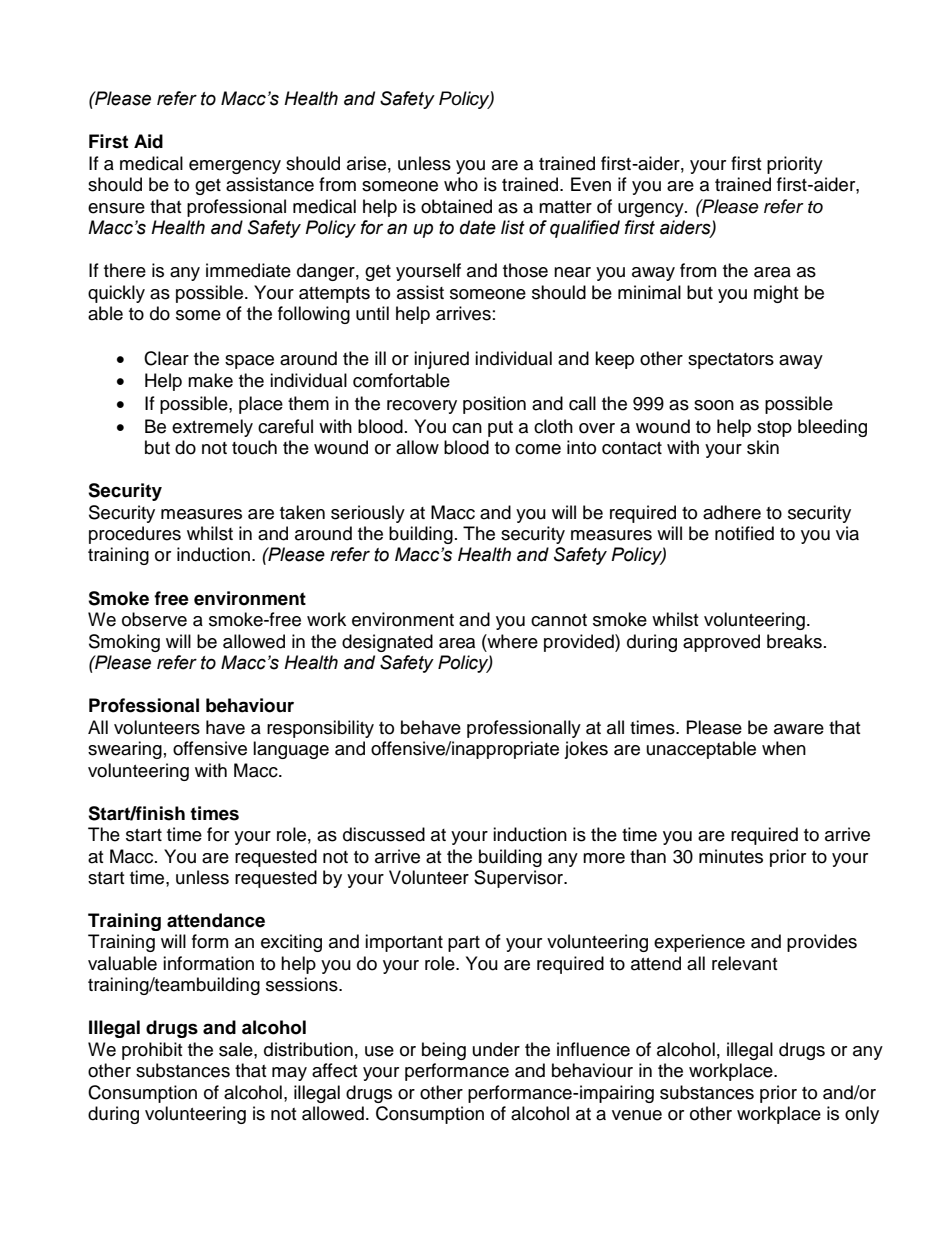 The image size is (952, 1233). I want to click on swearing, so click(125, 750).
